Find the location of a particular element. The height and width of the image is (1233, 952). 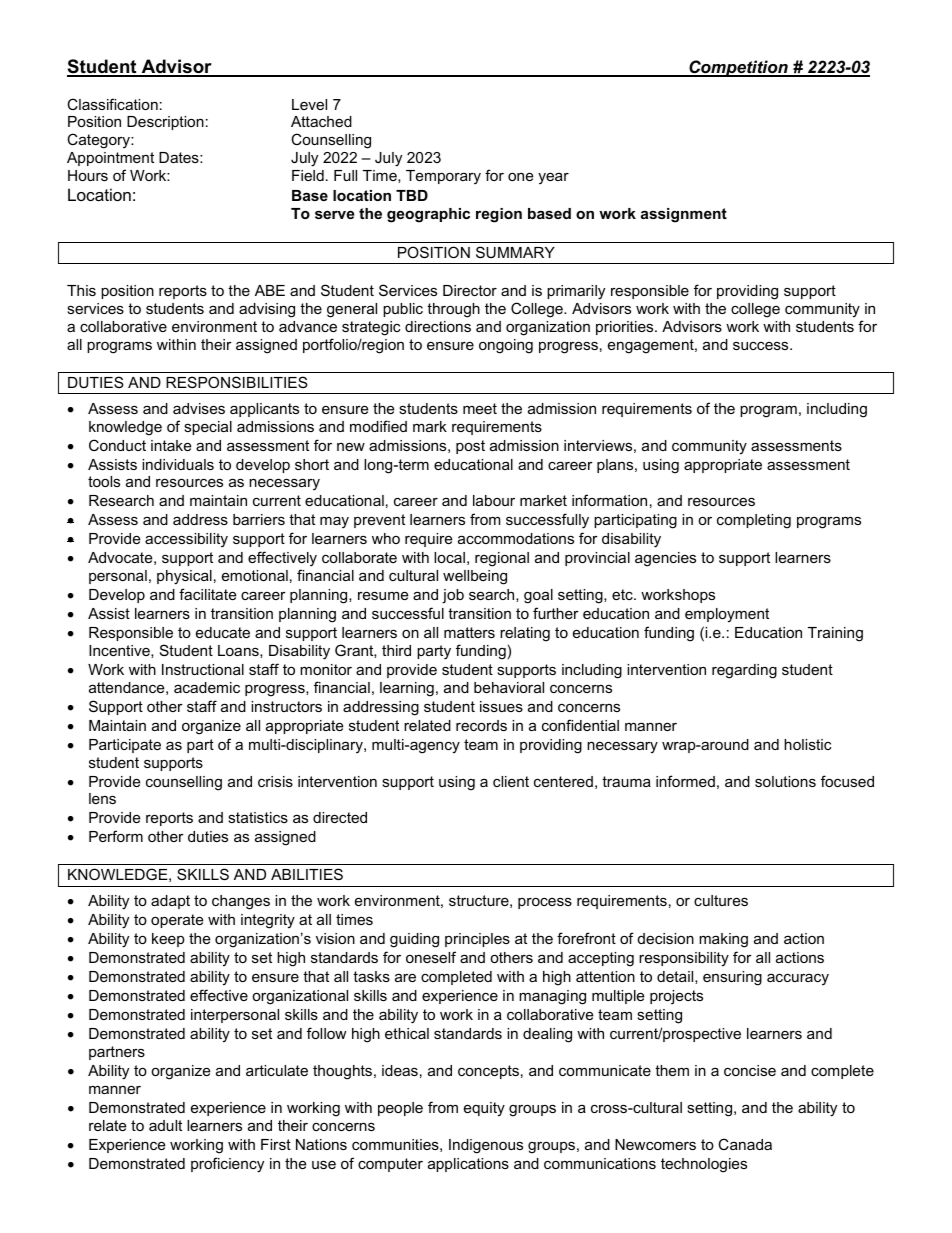

Description is located at coordinates (165, 123).
